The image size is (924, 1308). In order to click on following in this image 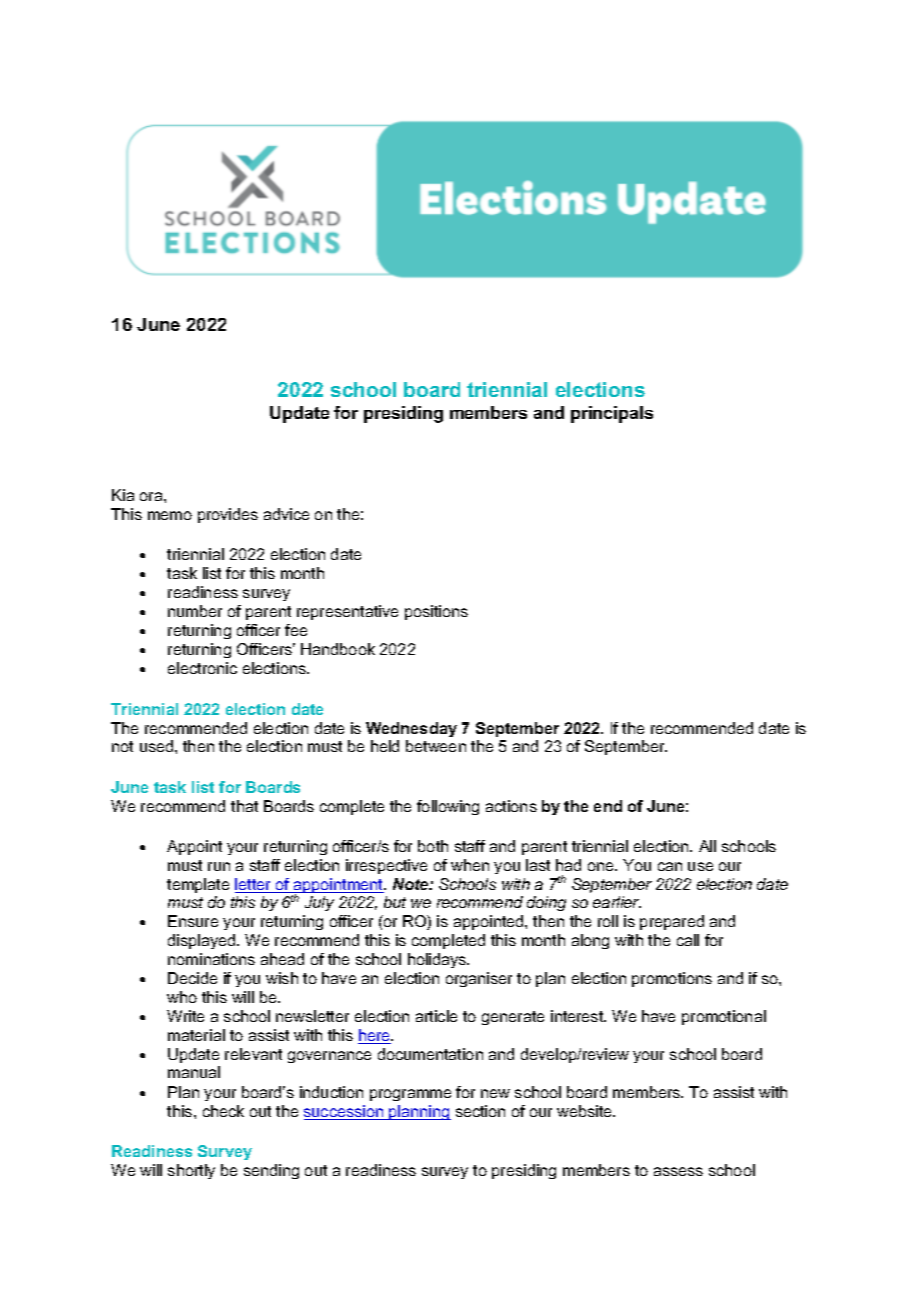, I will do `click(448, 807)`.
